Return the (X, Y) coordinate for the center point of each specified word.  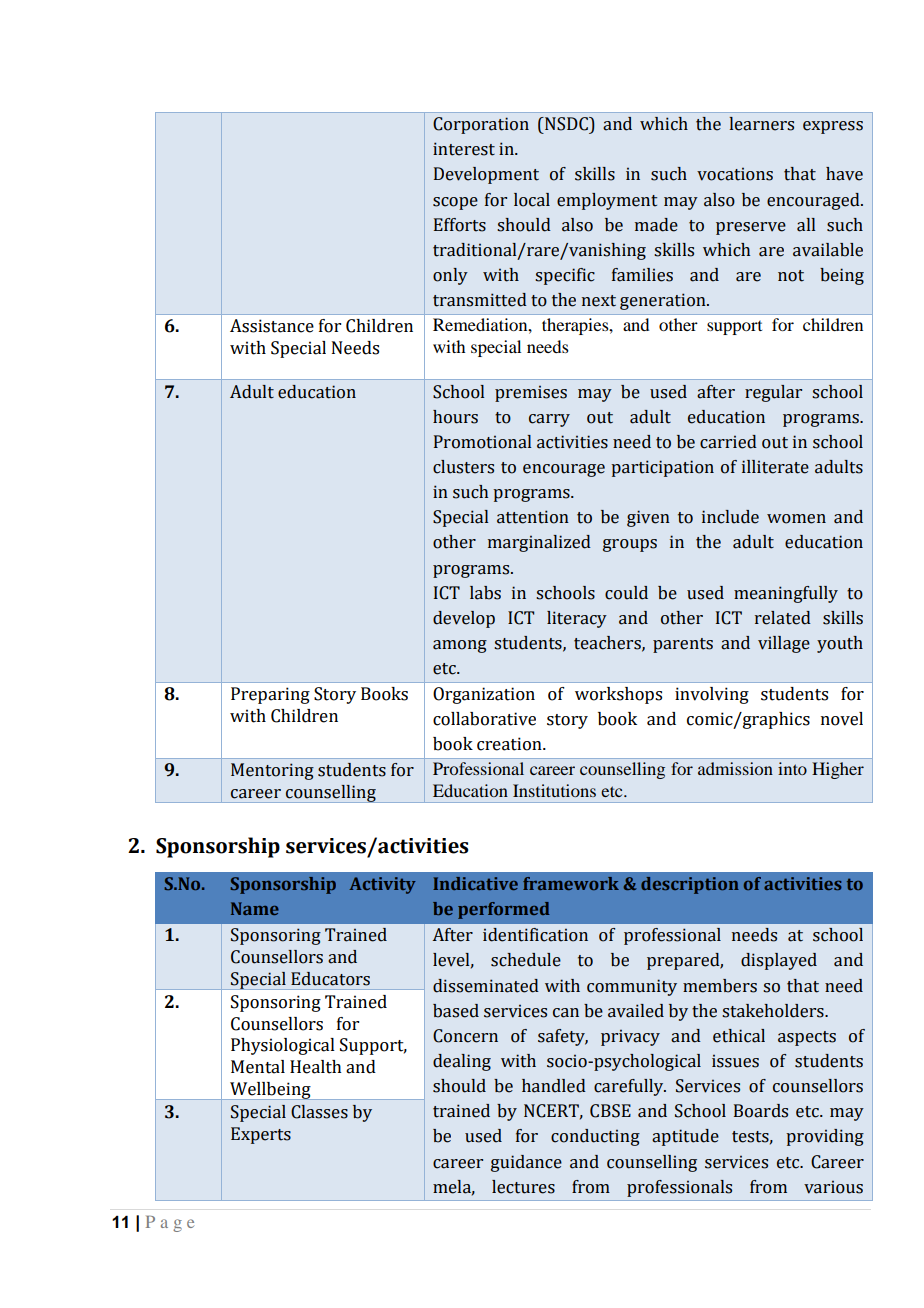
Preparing (270, 695)
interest (464, 149)
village (784, 644)
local (532, 200)
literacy (577, 619)
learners (761, 124)
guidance (526, 1163)
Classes (319, 1112)
